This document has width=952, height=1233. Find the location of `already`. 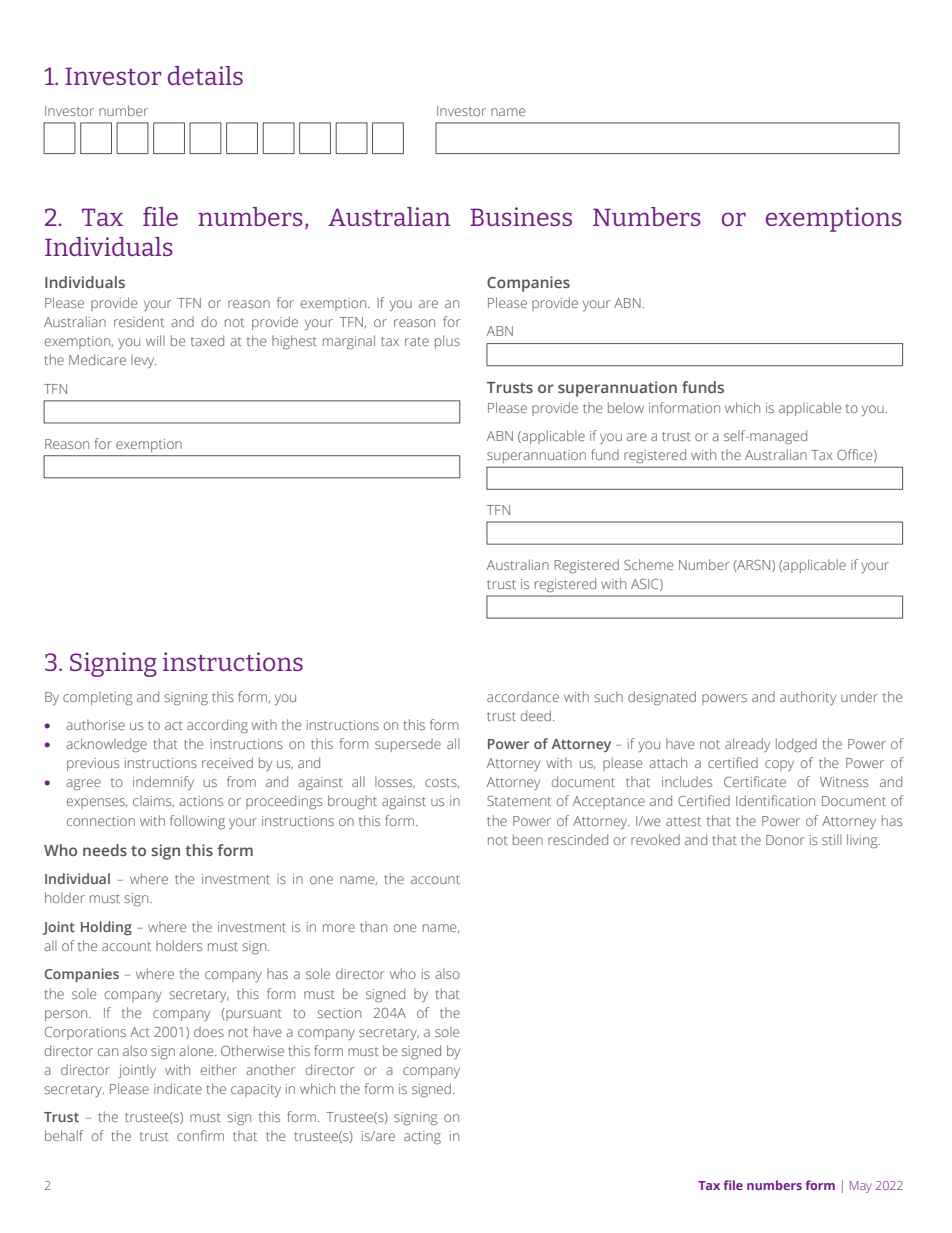

already is located at coordinates (747, 745).
